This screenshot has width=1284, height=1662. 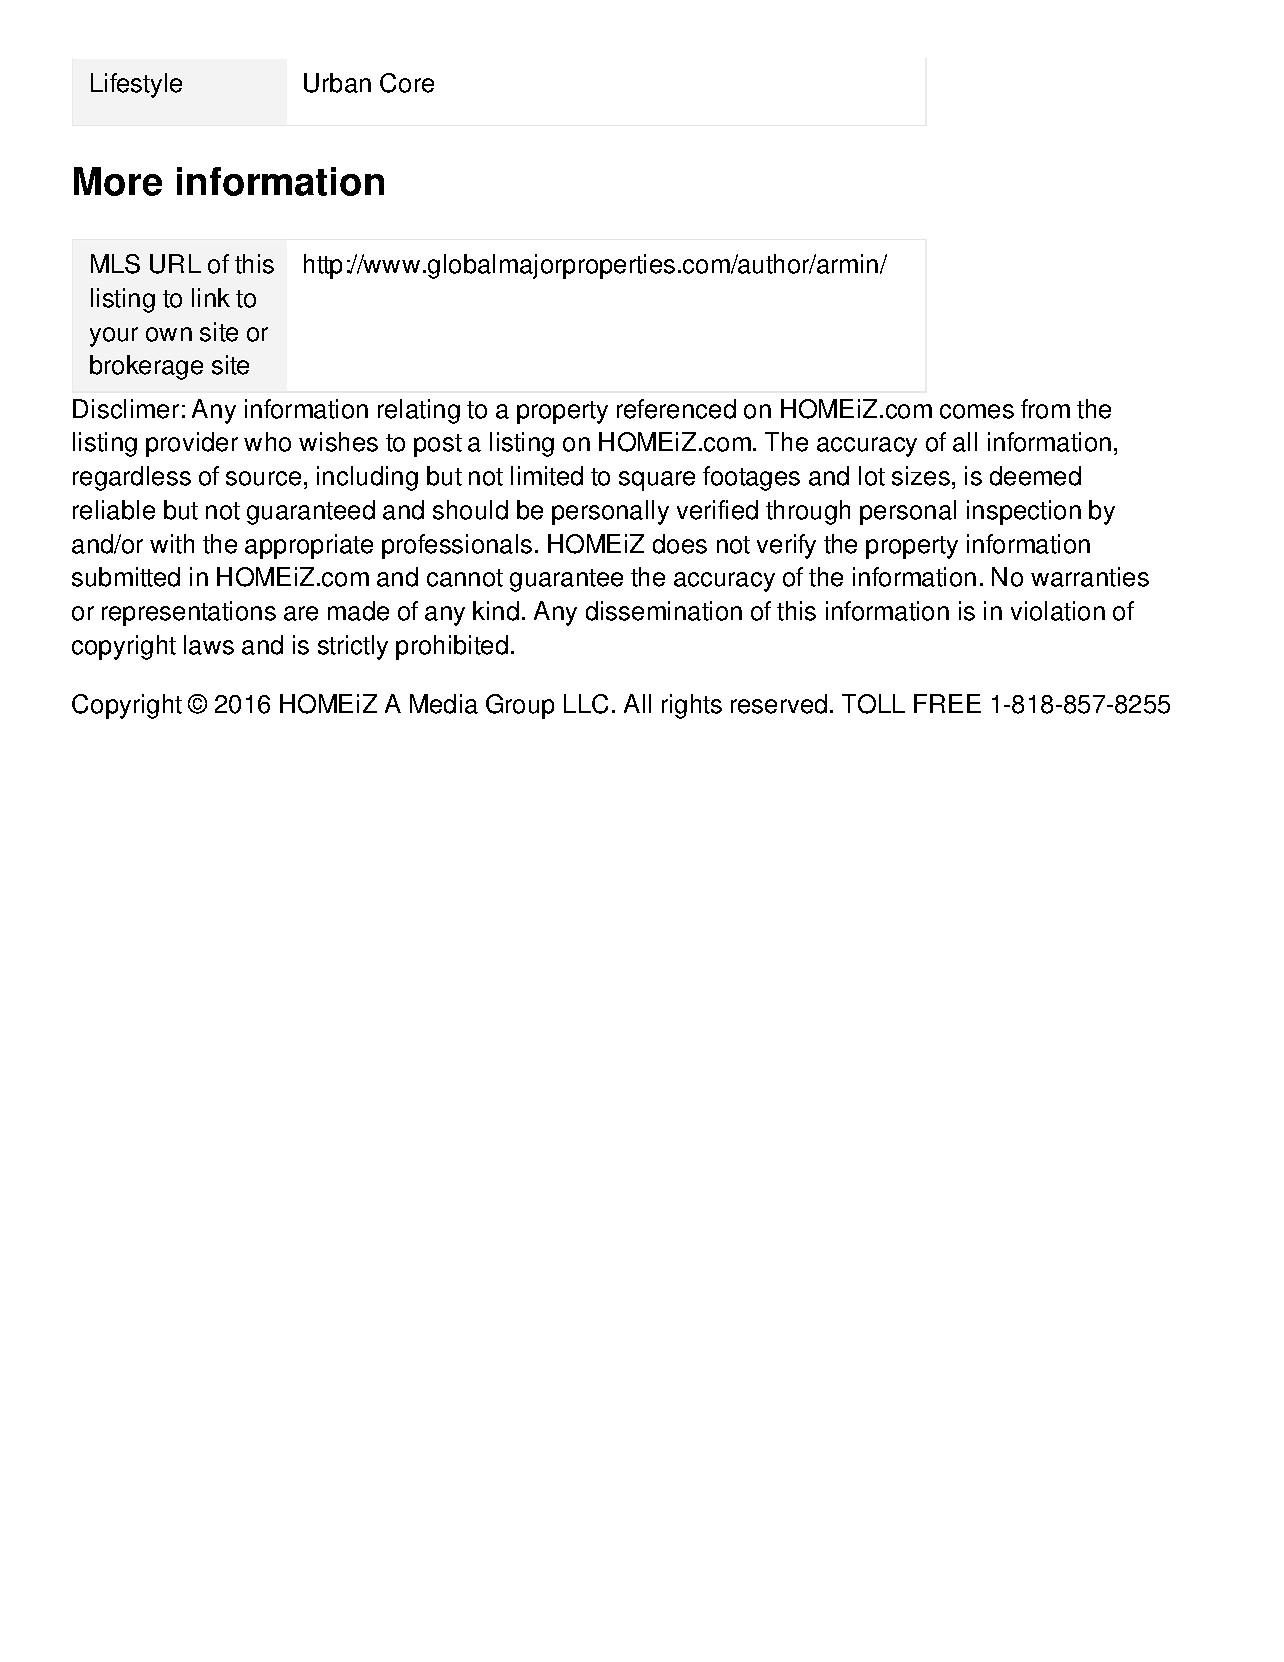 What do you see at coordinates (209, 645) in the screenshot?
I see `laws` at bounding box center [209, 645].
